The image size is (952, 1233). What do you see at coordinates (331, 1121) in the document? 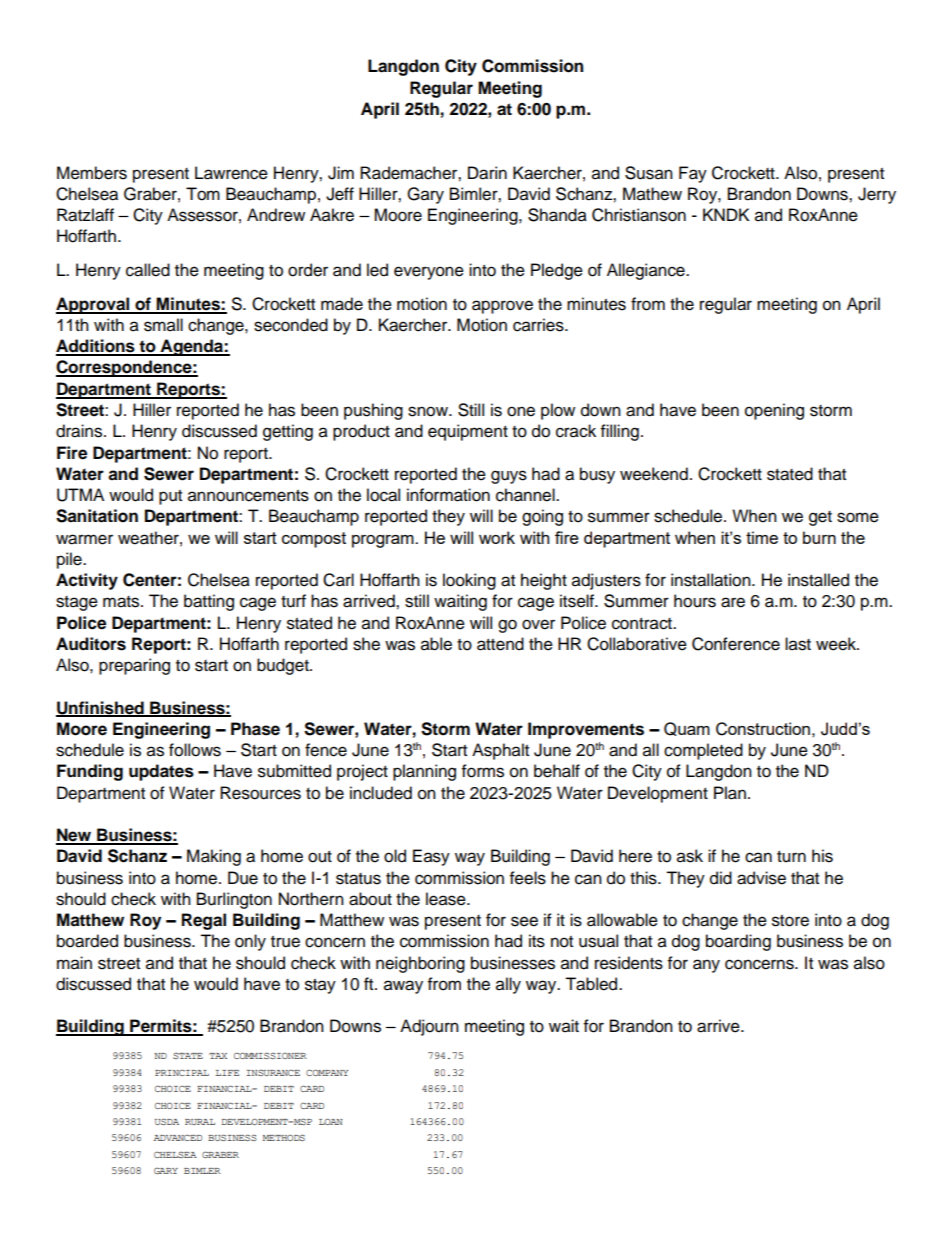
I see `LOAN` at bounding box center [331, 1121].
